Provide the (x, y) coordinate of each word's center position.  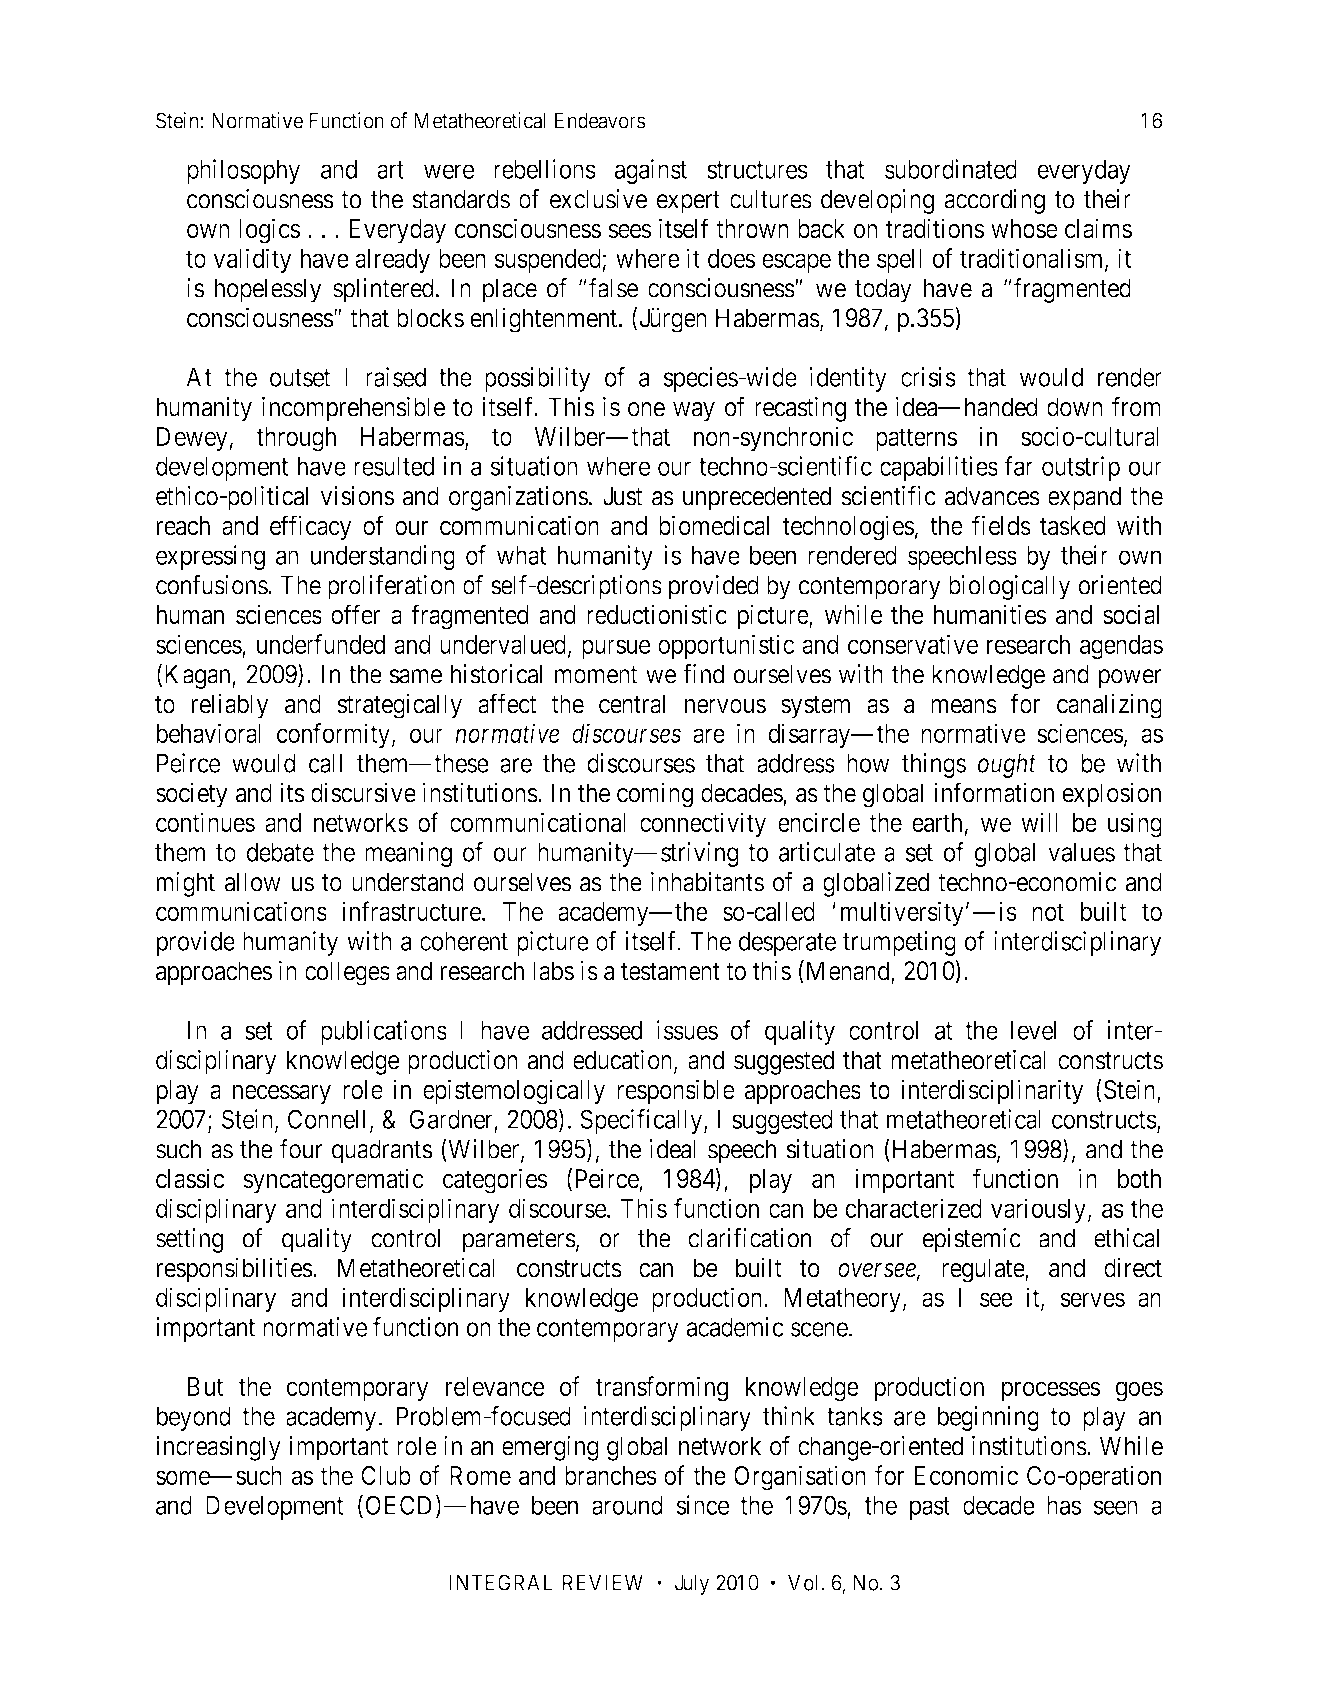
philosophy (243, 171)
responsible (676, 1092)
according (994, 201)
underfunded (321, 644)
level (1033, 1030)
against (651, 171)
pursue (616, 649)
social (1131, 614)
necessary (282, 1095)
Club (386, 1475)
